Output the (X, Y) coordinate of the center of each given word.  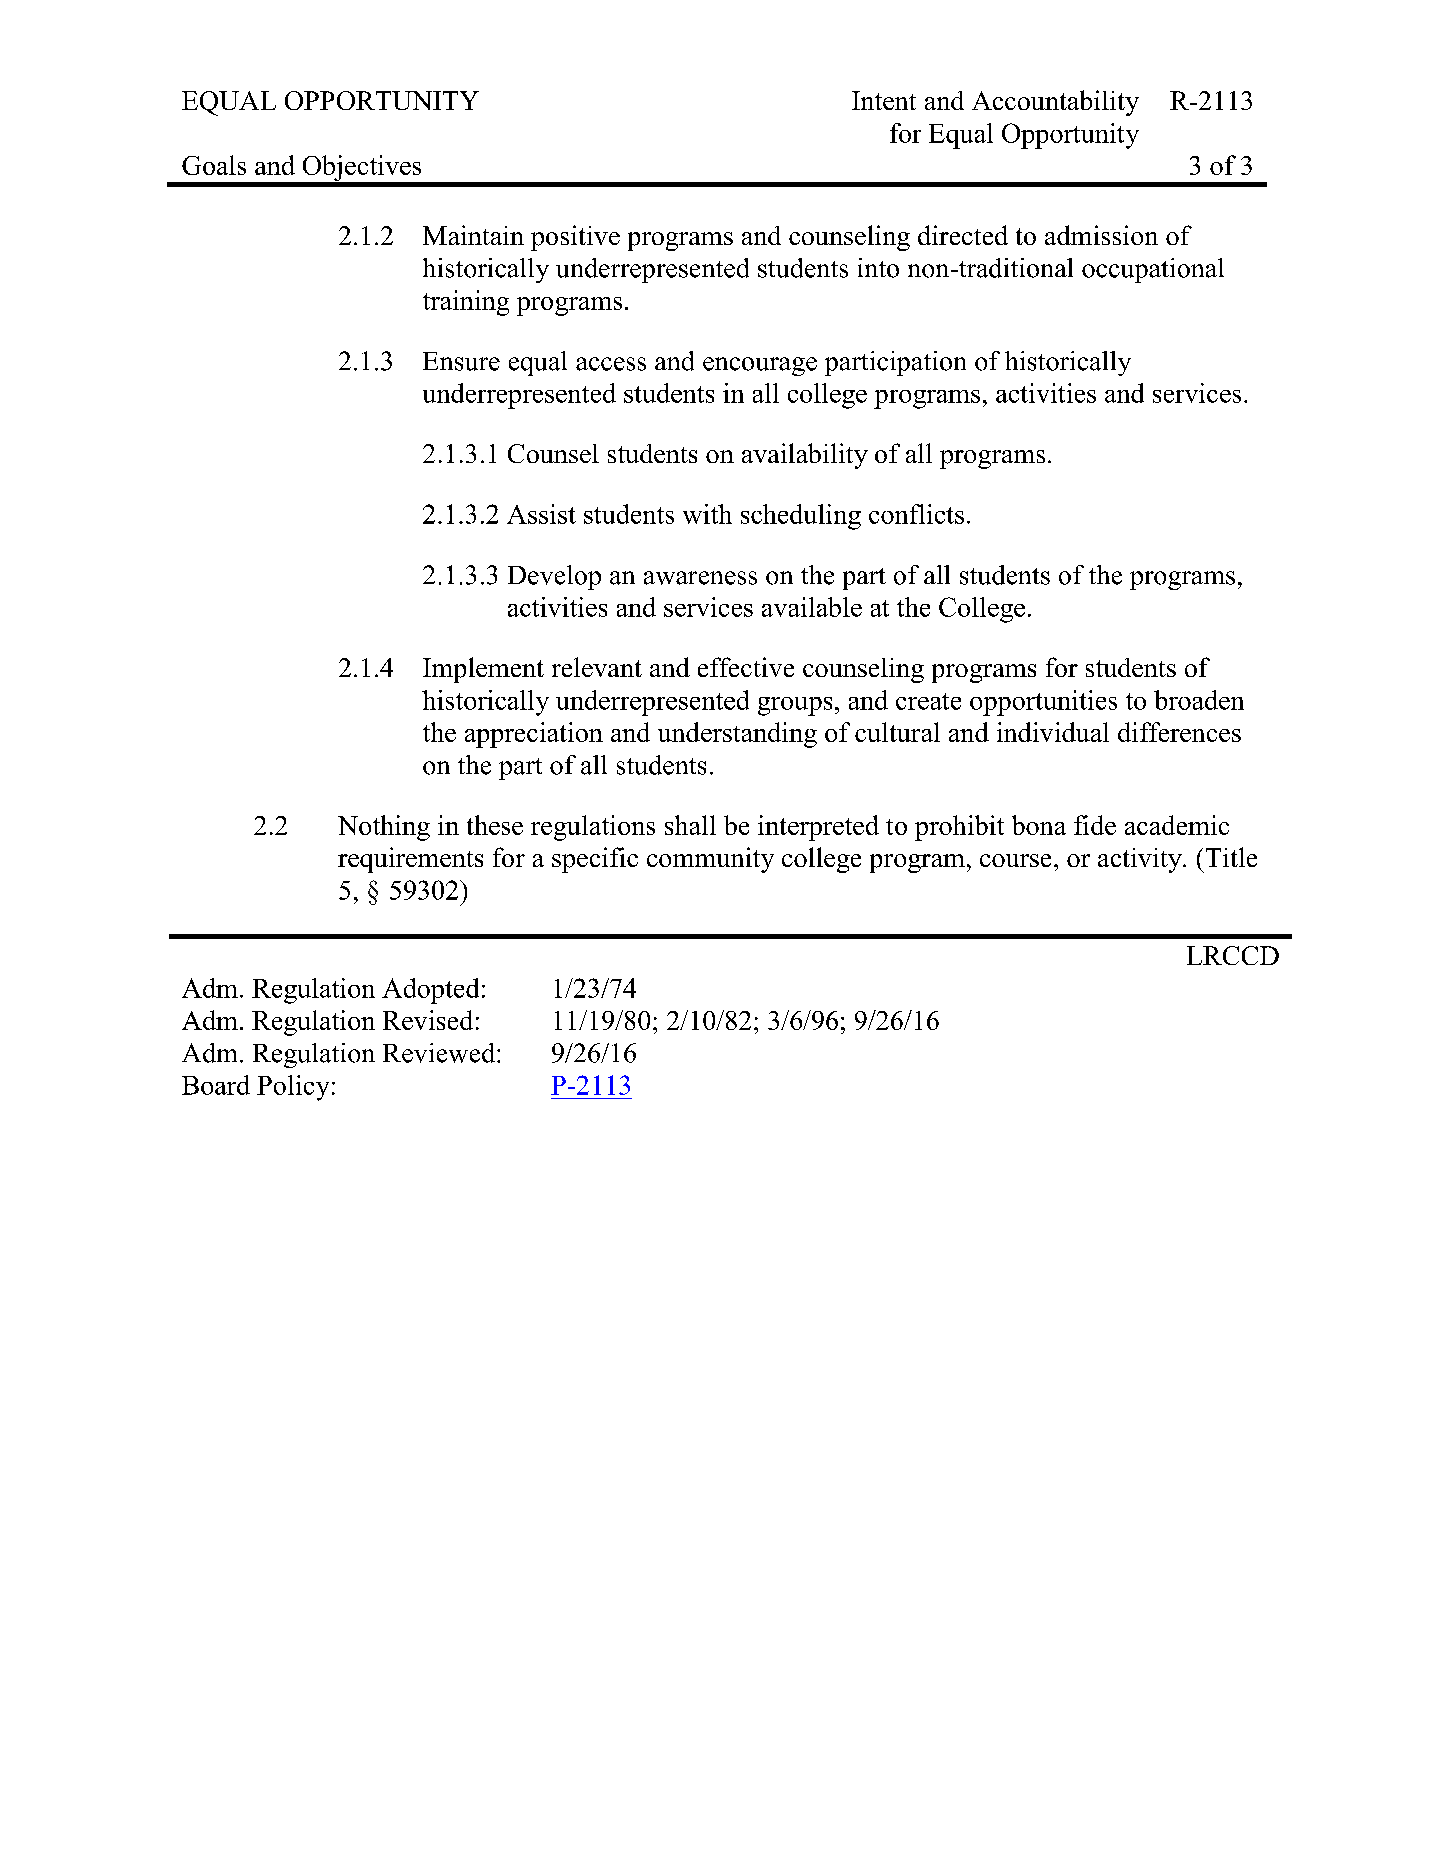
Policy (293, 1088)
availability (805, 456)
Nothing (384, 828)
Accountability (1055, 103)
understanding (737, 735)
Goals (214, 165)
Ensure (461, 361)
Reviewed (440, 1053)
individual (1053, 732)
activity (1141, 860)
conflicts (916, 514)
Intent (884, 100)
